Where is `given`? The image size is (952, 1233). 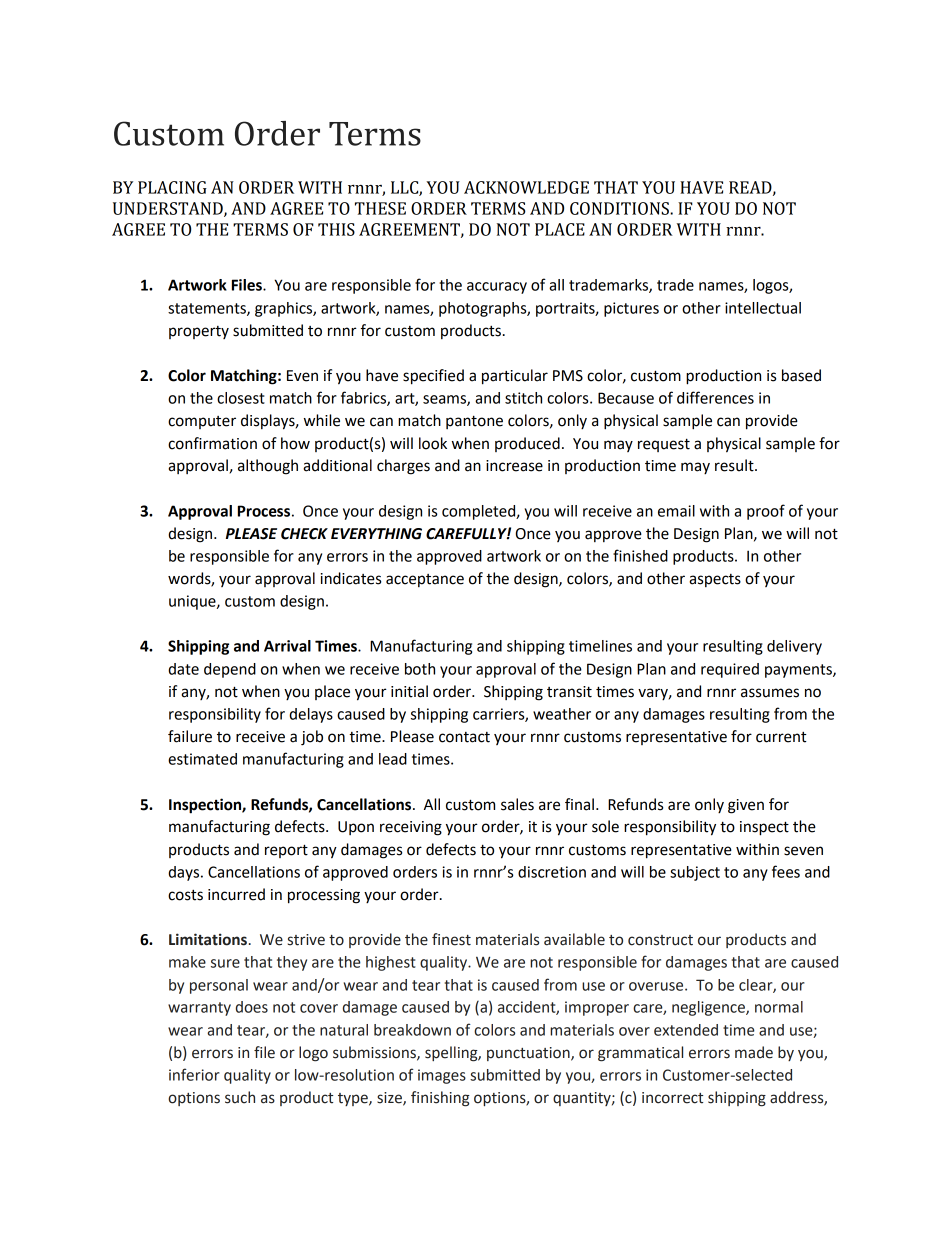 given is located at coordinates (746, 806).
